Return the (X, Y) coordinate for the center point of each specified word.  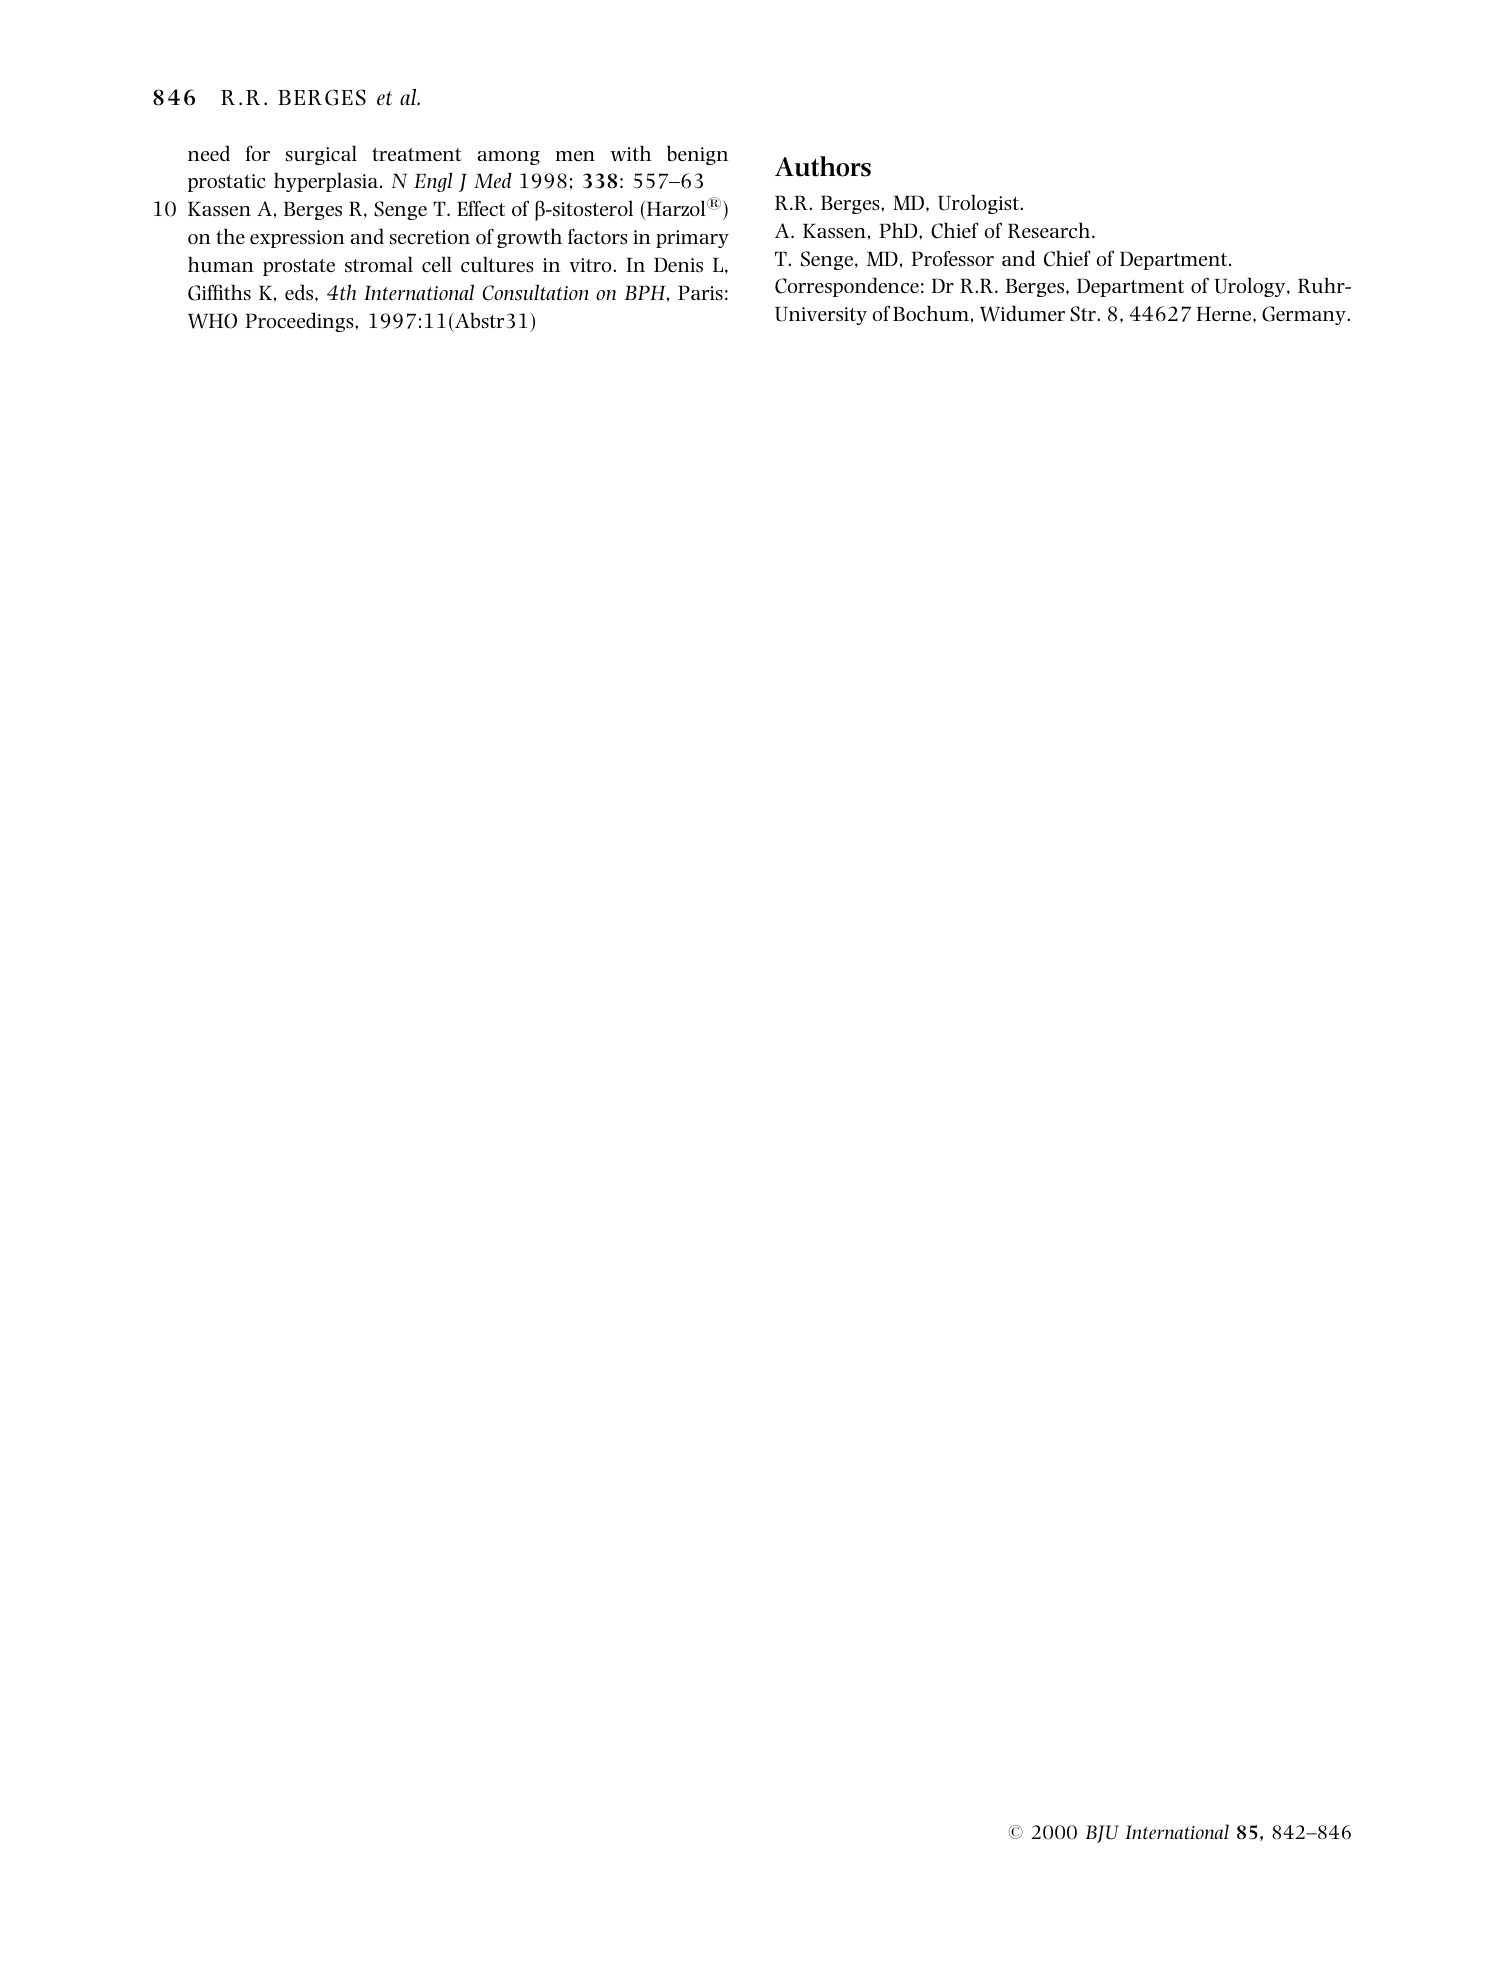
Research (1050, 230)
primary (692, 239)
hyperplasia (326, 182)
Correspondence (847, 287)
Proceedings (300, 322)
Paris (700, 293)
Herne (1225, 313)
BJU (1102, 1834)
